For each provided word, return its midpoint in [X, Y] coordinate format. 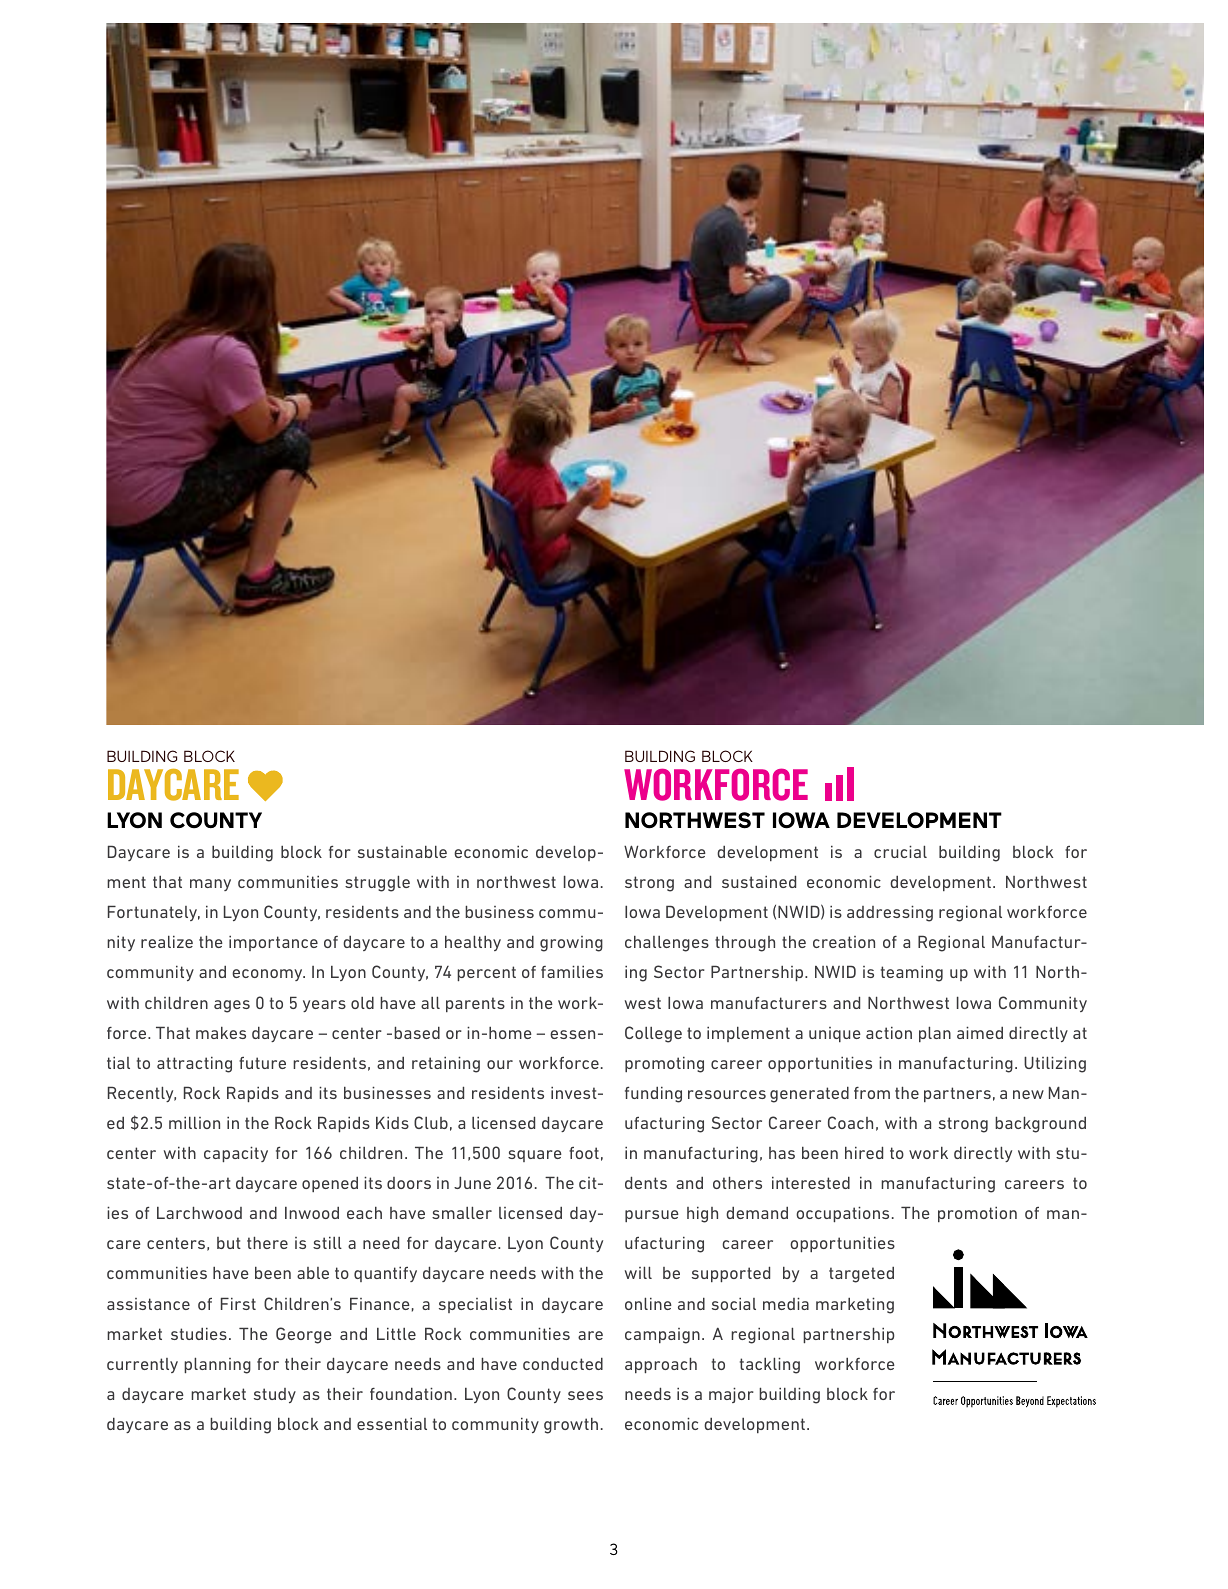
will [638, 1272]
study [275, 1395]
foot [584, 1153]
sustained [759, 881]
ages [232, 1006]
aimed [980, 1032]
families [572, 971]
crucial [900, 851]
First [238, 1303]
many [210, 885]
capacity [236, 1154]
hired [864, 1152]
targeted [861, 1275]
